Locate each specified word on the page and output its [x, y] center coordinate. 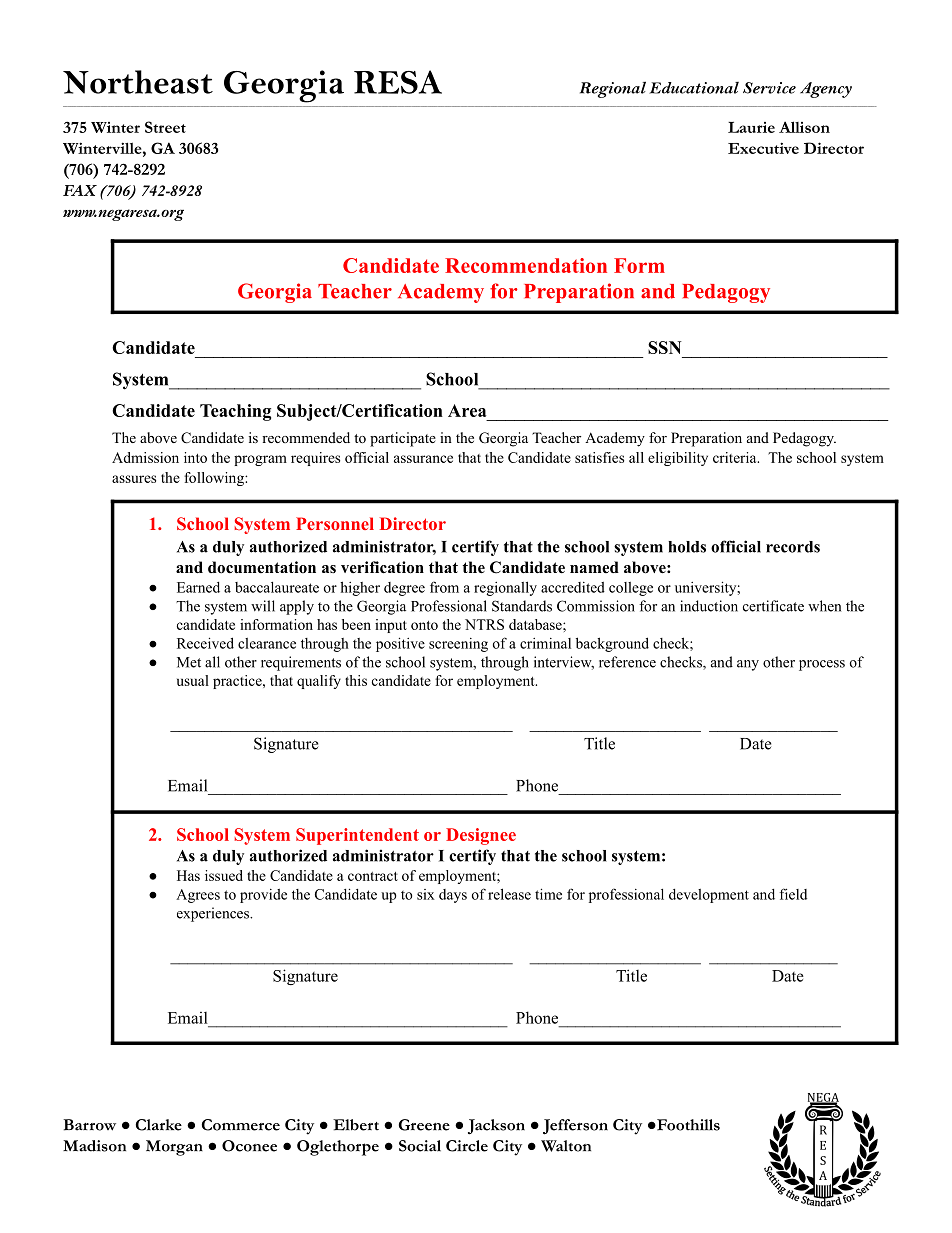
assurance [423, 459]
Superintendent [357, 836]
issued [224, 875]
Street [165, 127]
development [709, 896]
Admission [145, 457]
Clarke [159, 1125]
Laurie [751, 127]
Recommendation [526, 265]
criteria [736, 457]
